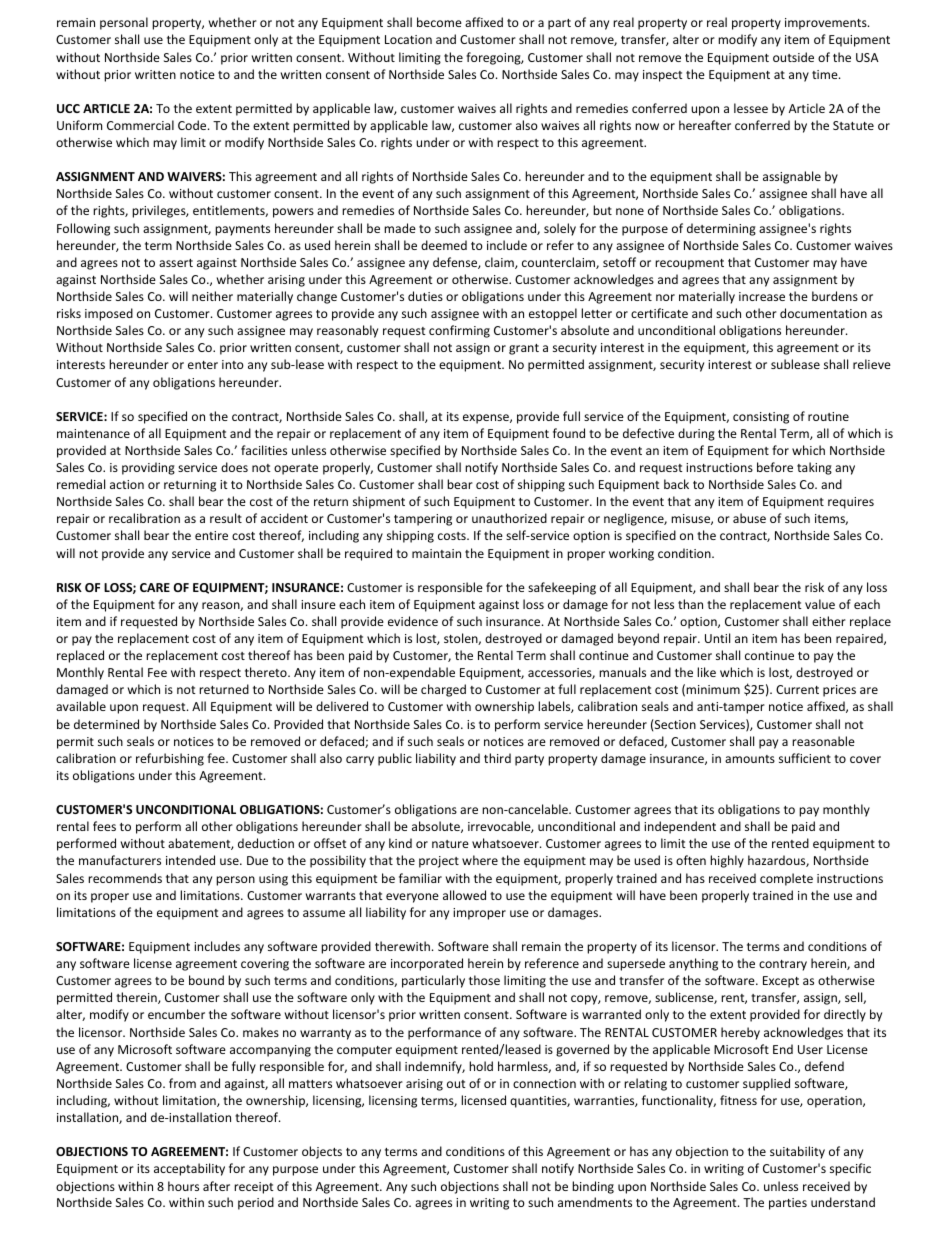  I want to click on acceptability, so click(189, 1169).
